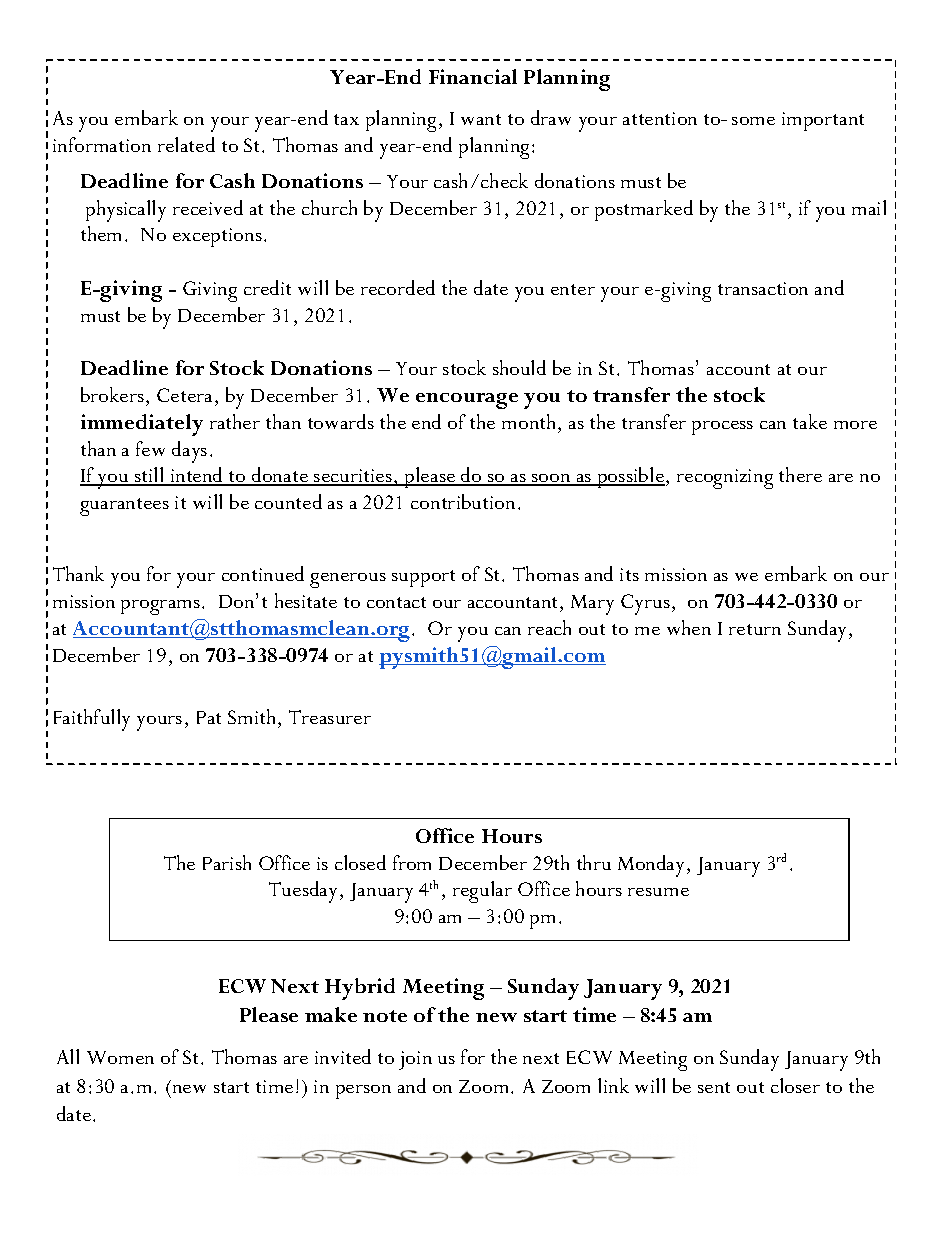 The image size is (952, 1233). Describe the element at coordinates (423, 578) in the screenshot. I see `support` at that location.
